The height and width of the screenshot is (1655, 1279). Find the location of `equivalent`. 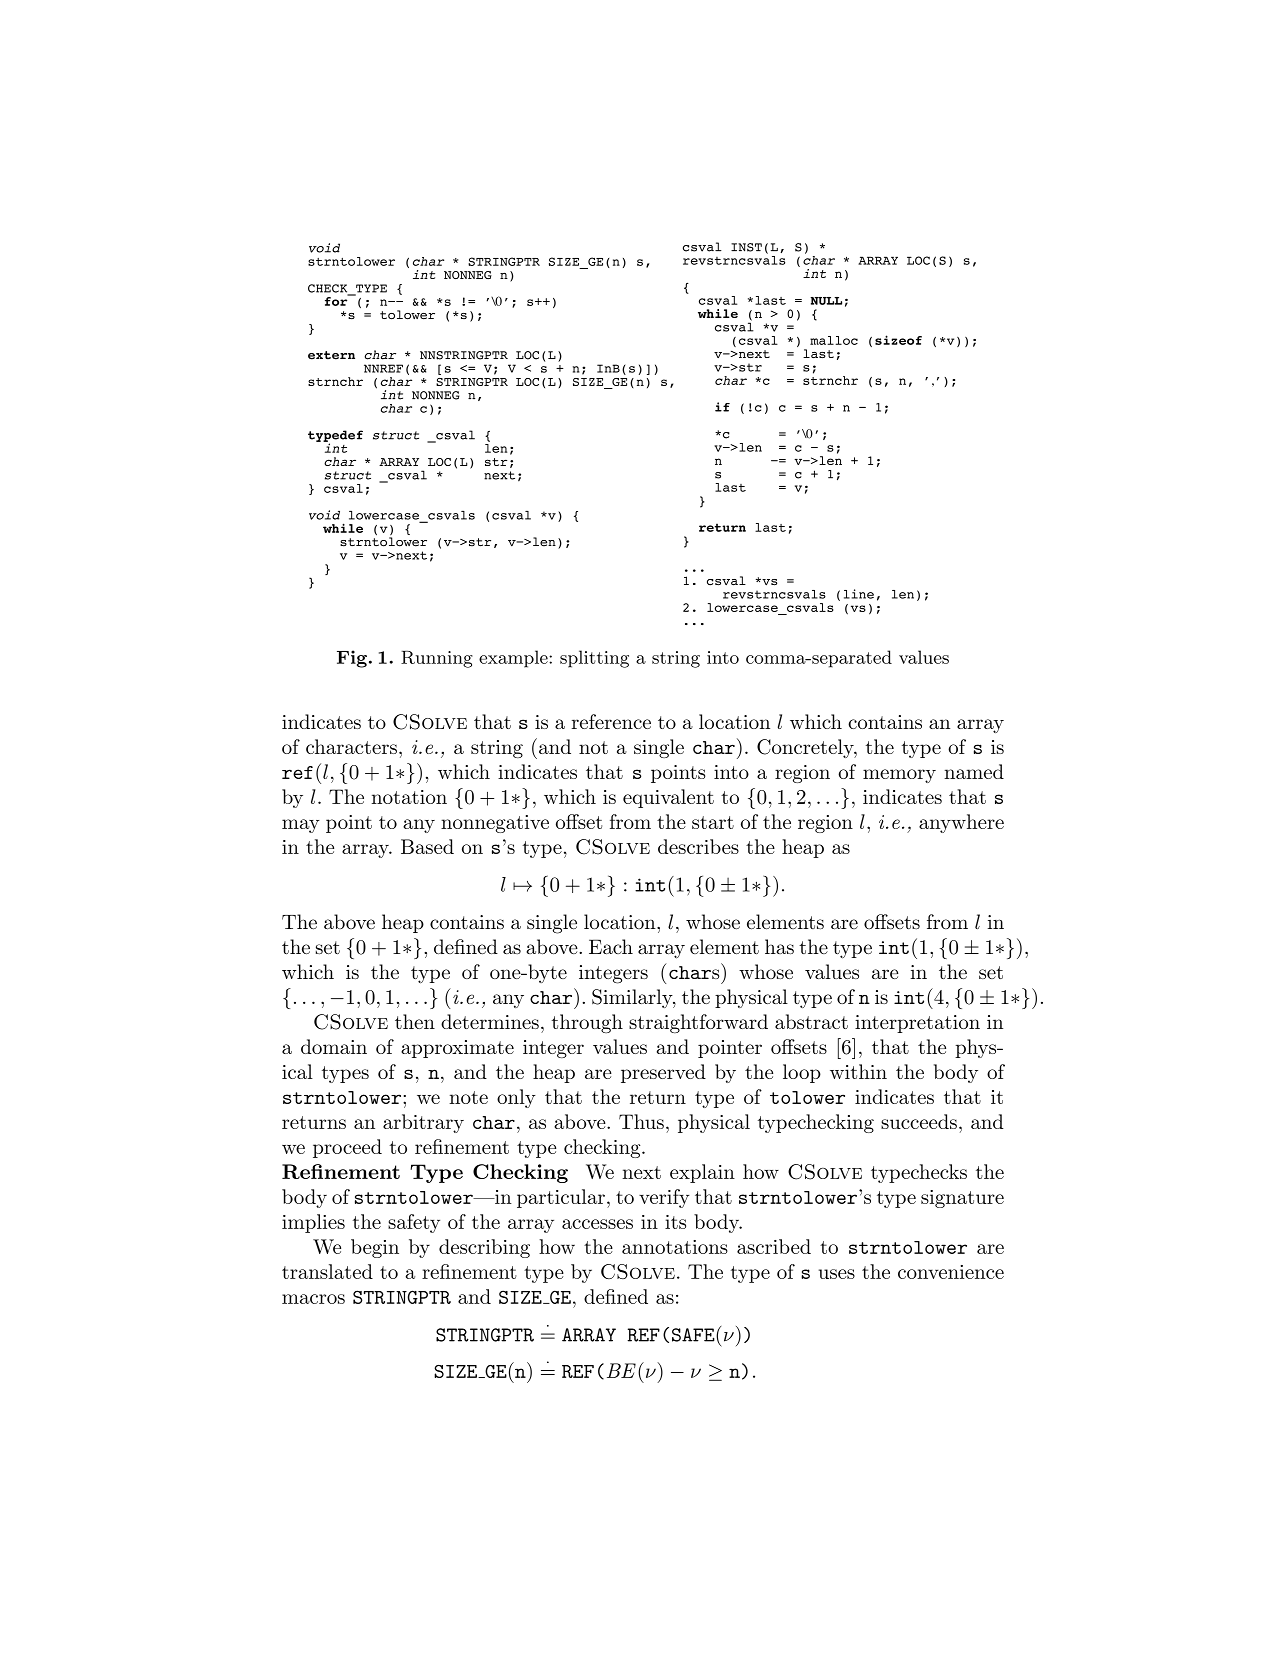

equivalent is located at coordinates (668, 798).
